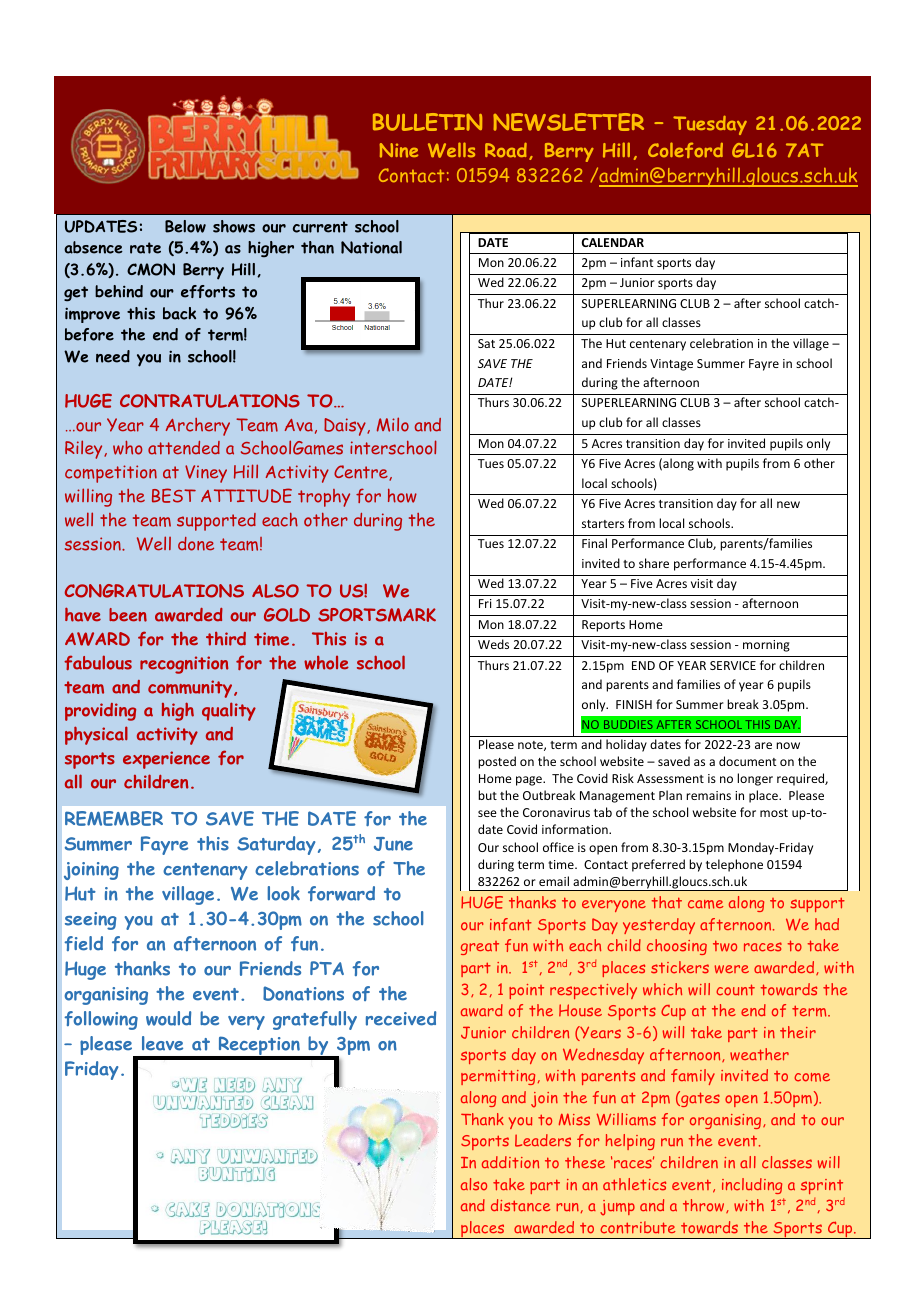 The height and width of the document is (1308, 924). I want to click on BULLETIN, so click(427, 122).
